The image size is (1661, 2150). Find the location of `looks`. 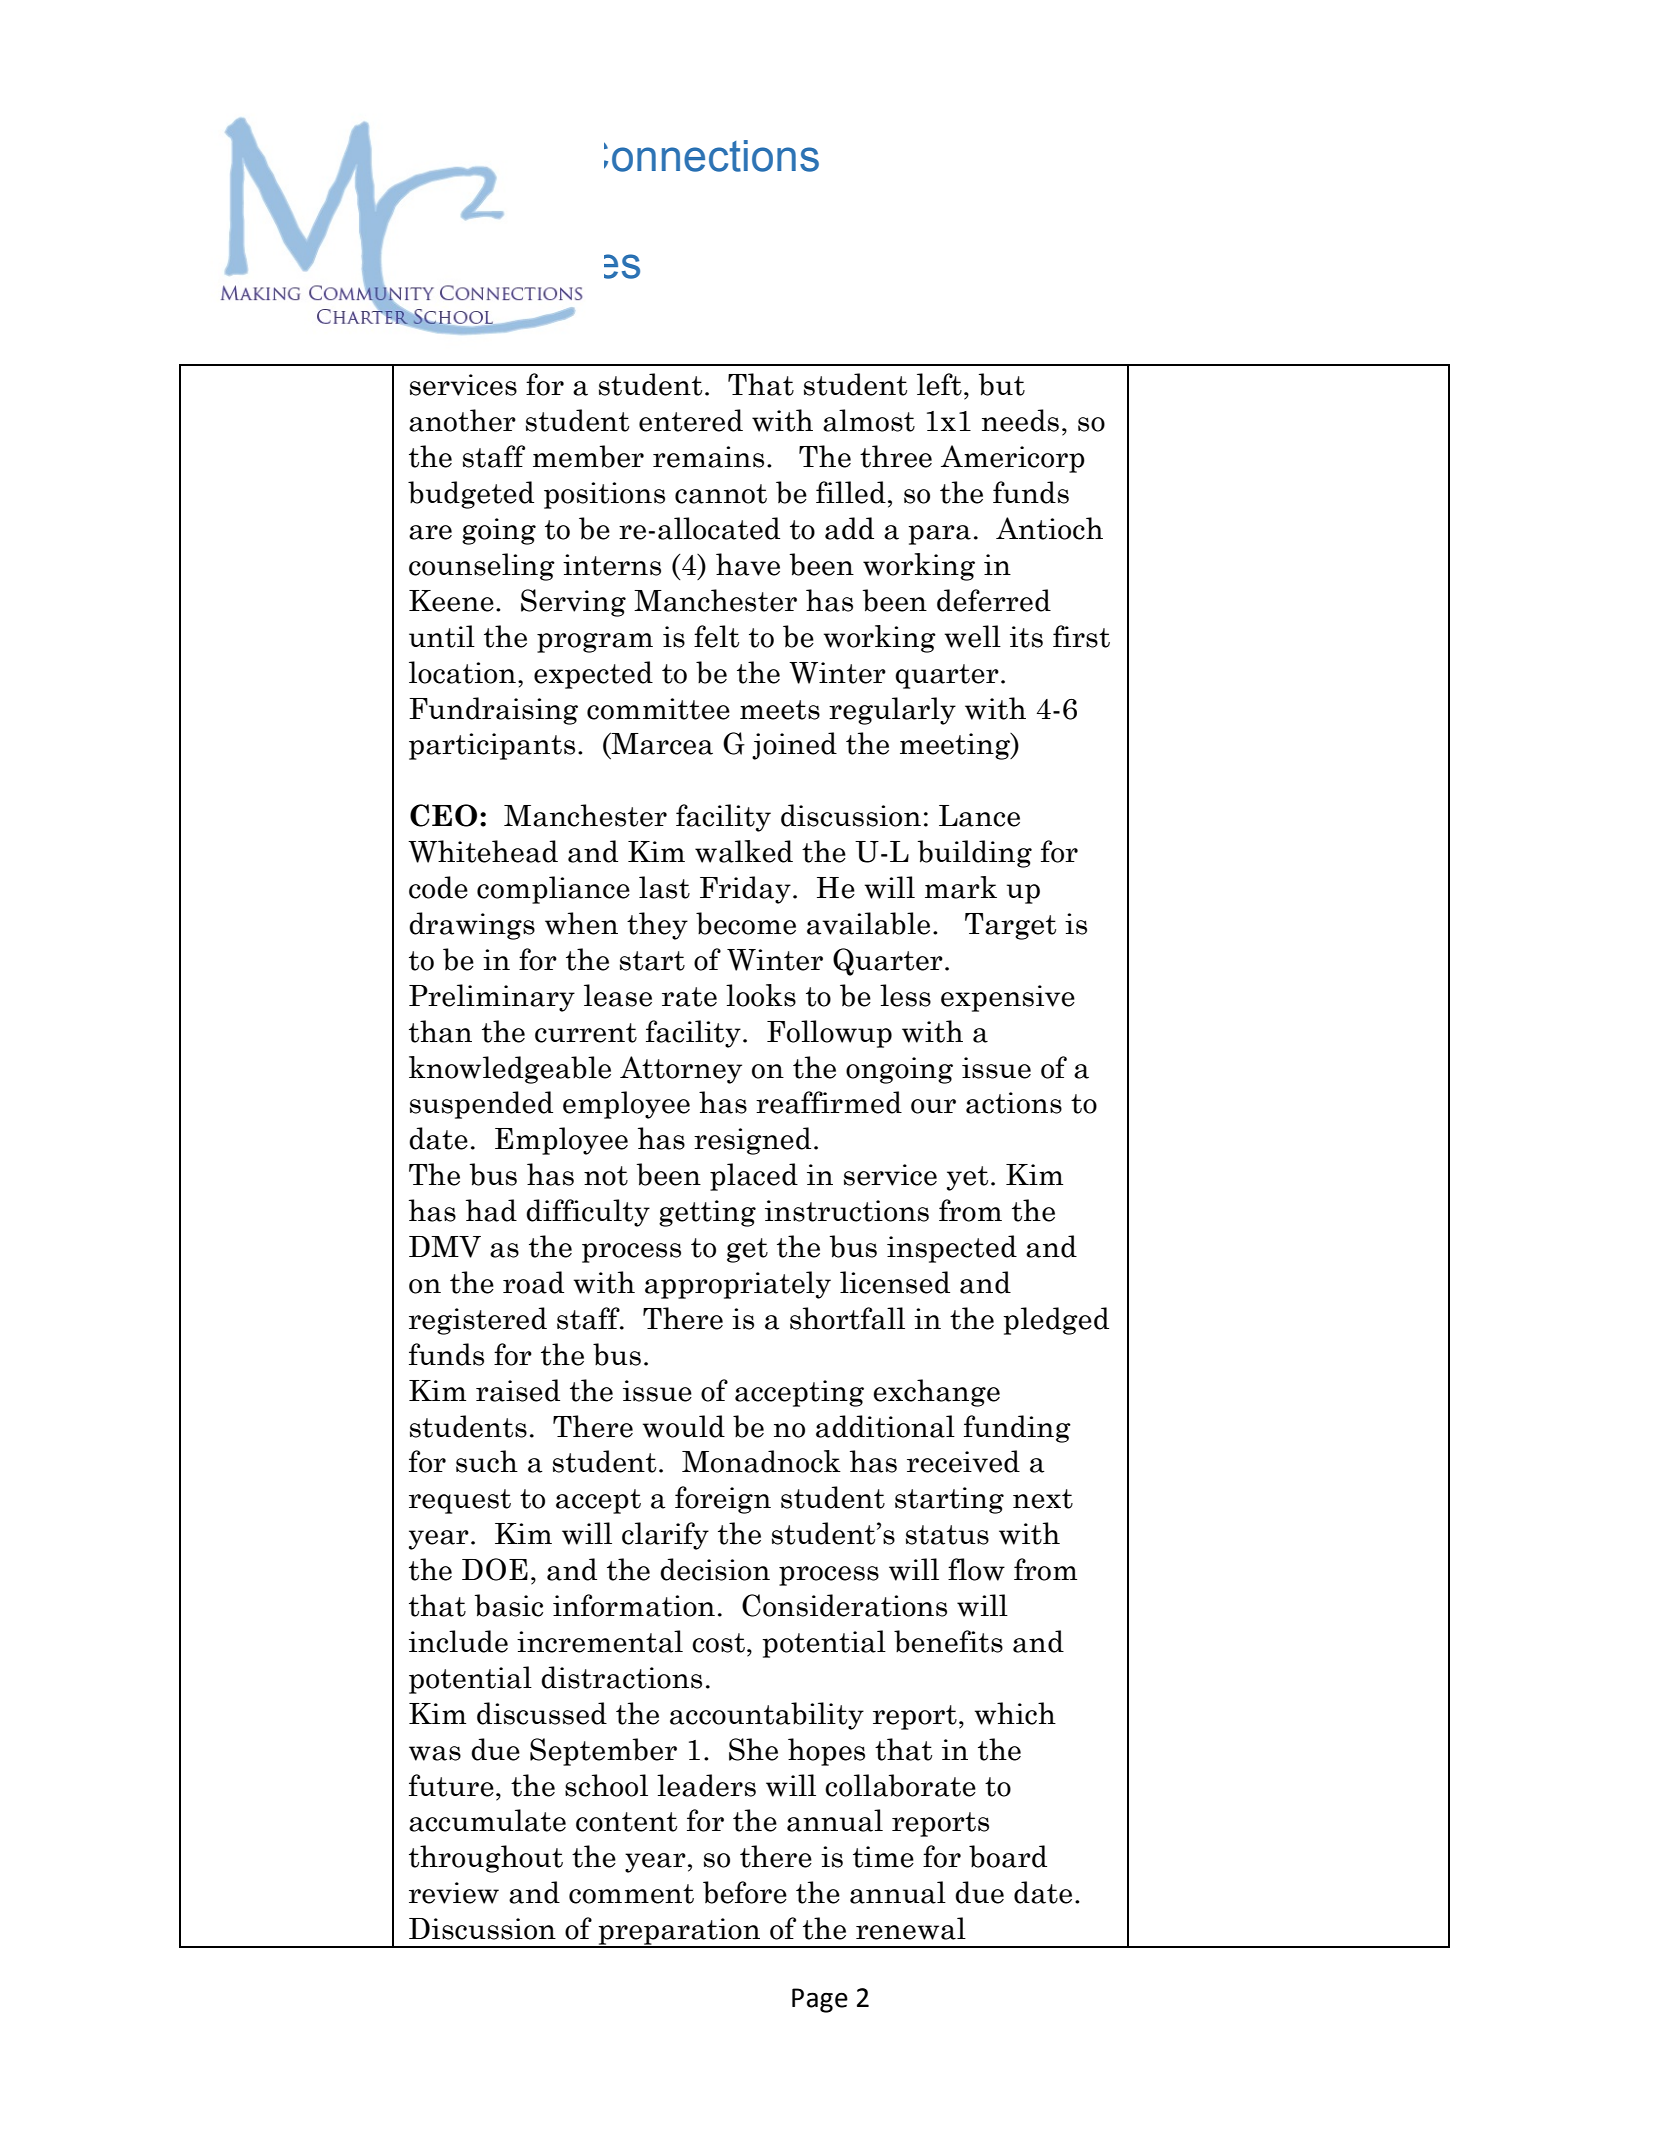

looks is located at coordinates (761, 995).
